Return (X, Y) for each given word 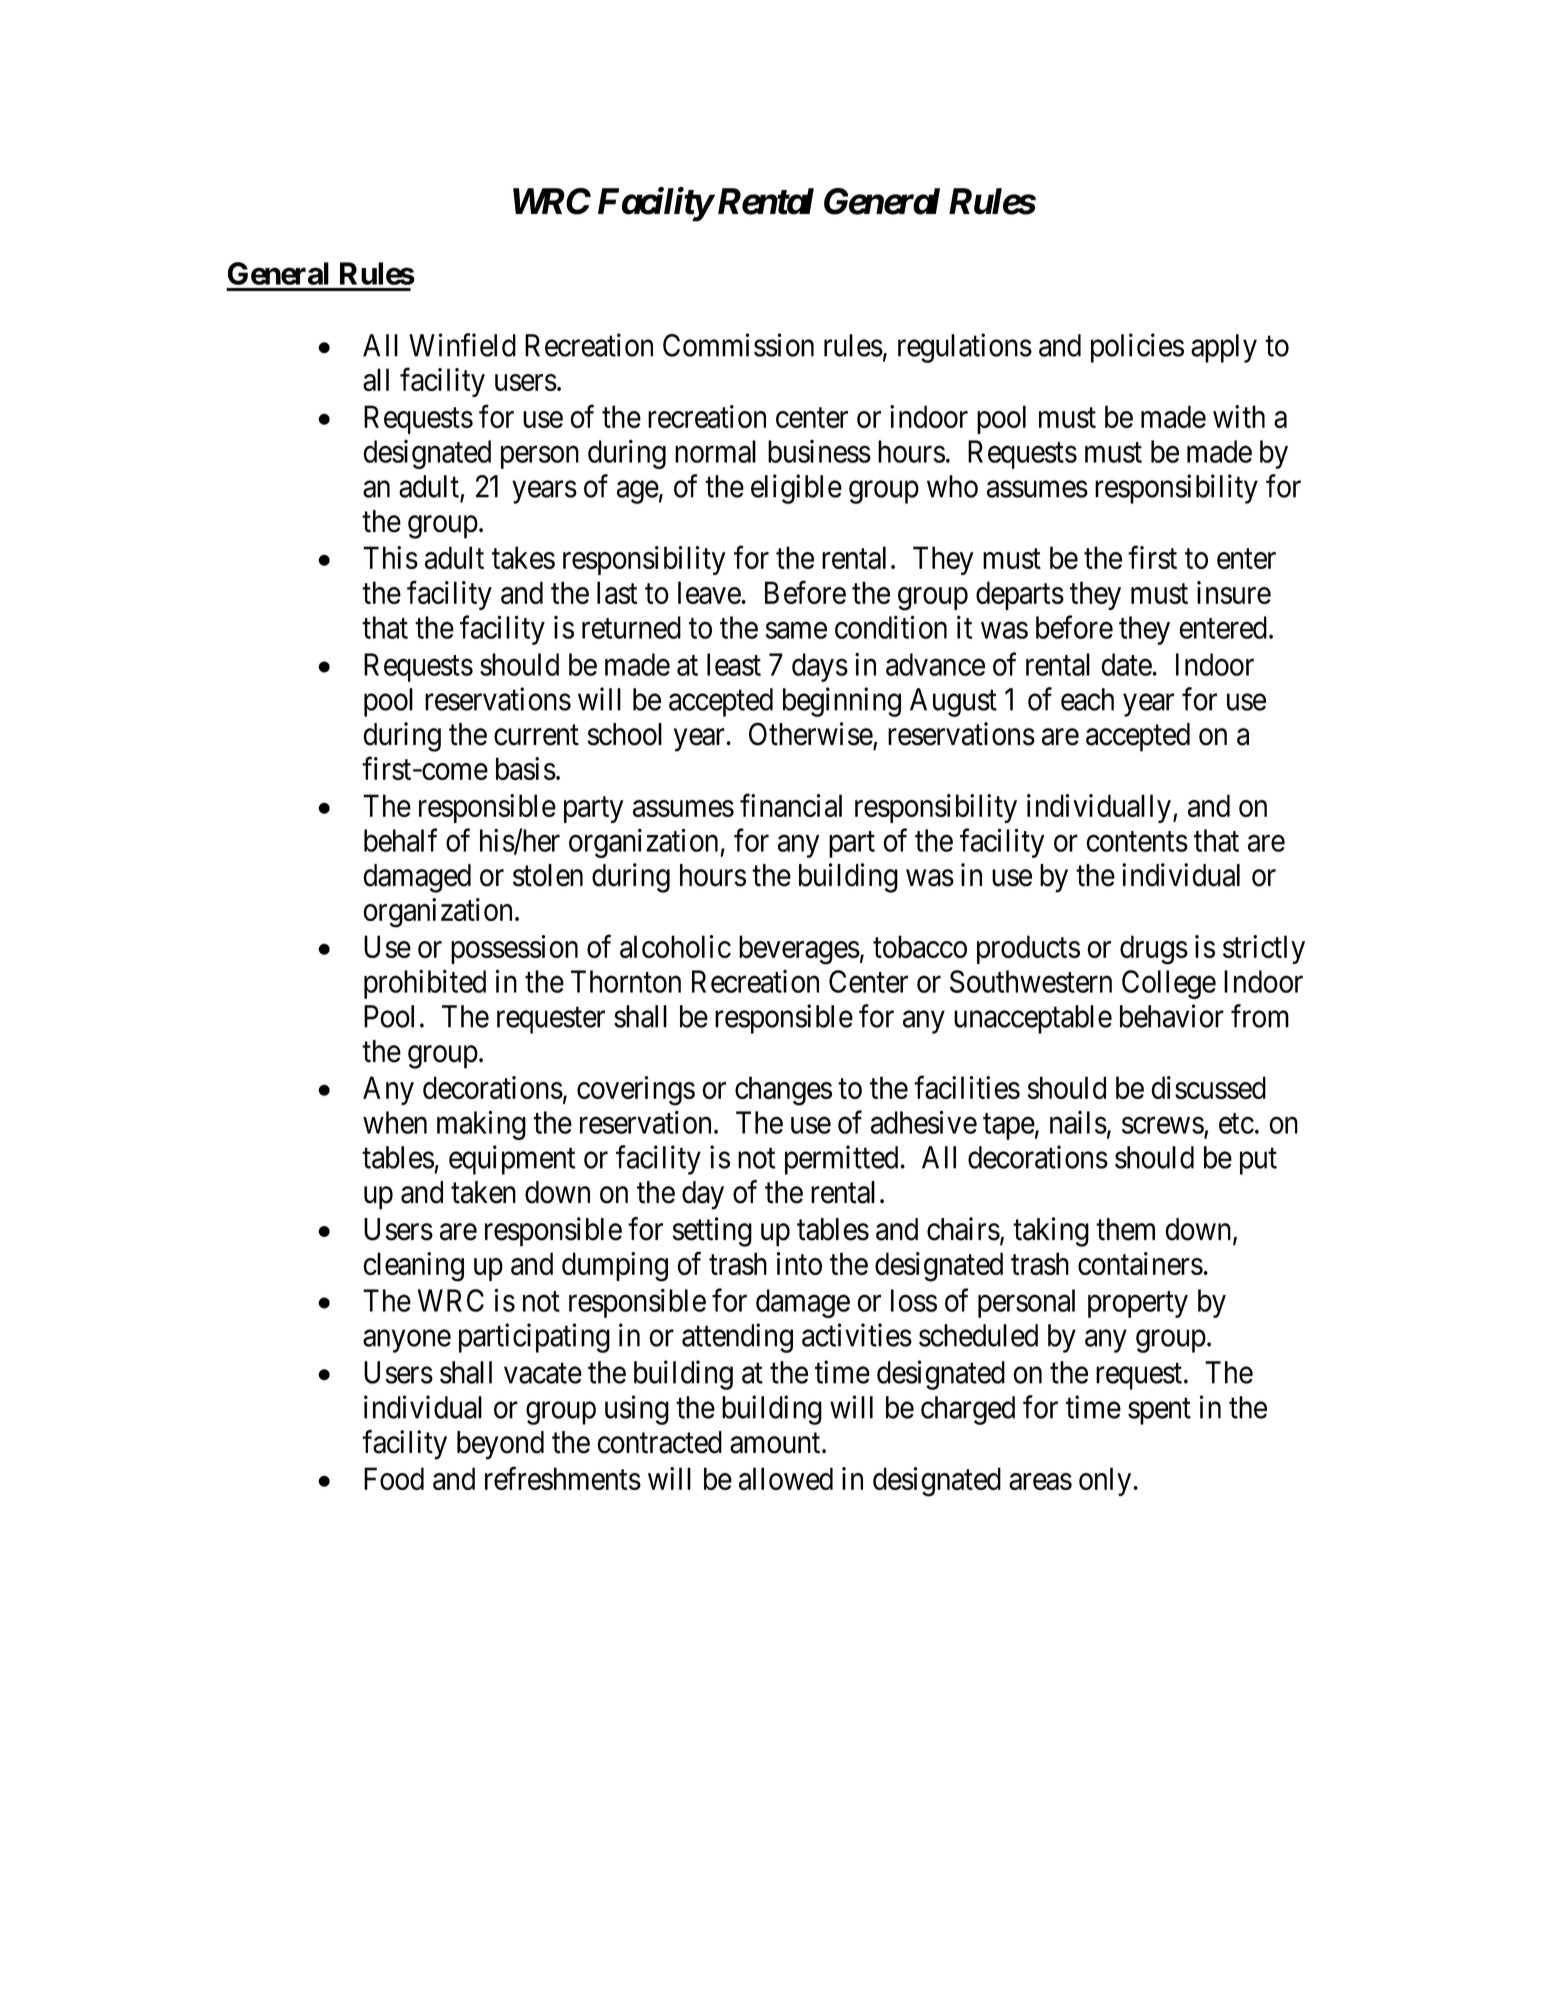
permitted (843, 1160)
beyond (500, 1445)
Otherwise (811, 735)
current (536, 735)
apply (1224, 348)
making (481, 1125)
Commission (738, 345)
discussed (1208, 1087)
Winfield (462, 345)
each (1087, 699)
